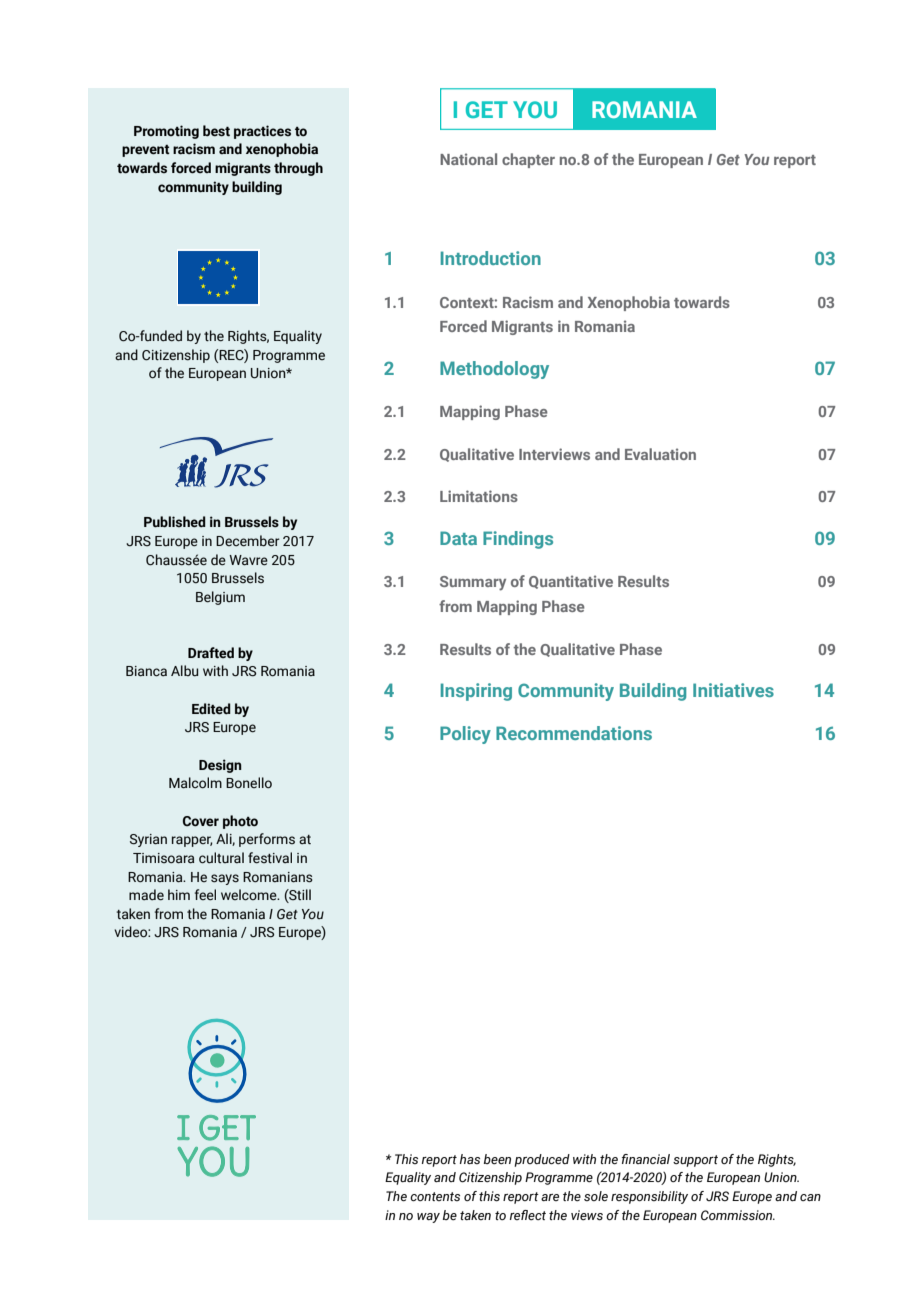 Image resolution: width=924 pixels, height=1308 pixels. I want to click on Policy, so click(465, 735).
